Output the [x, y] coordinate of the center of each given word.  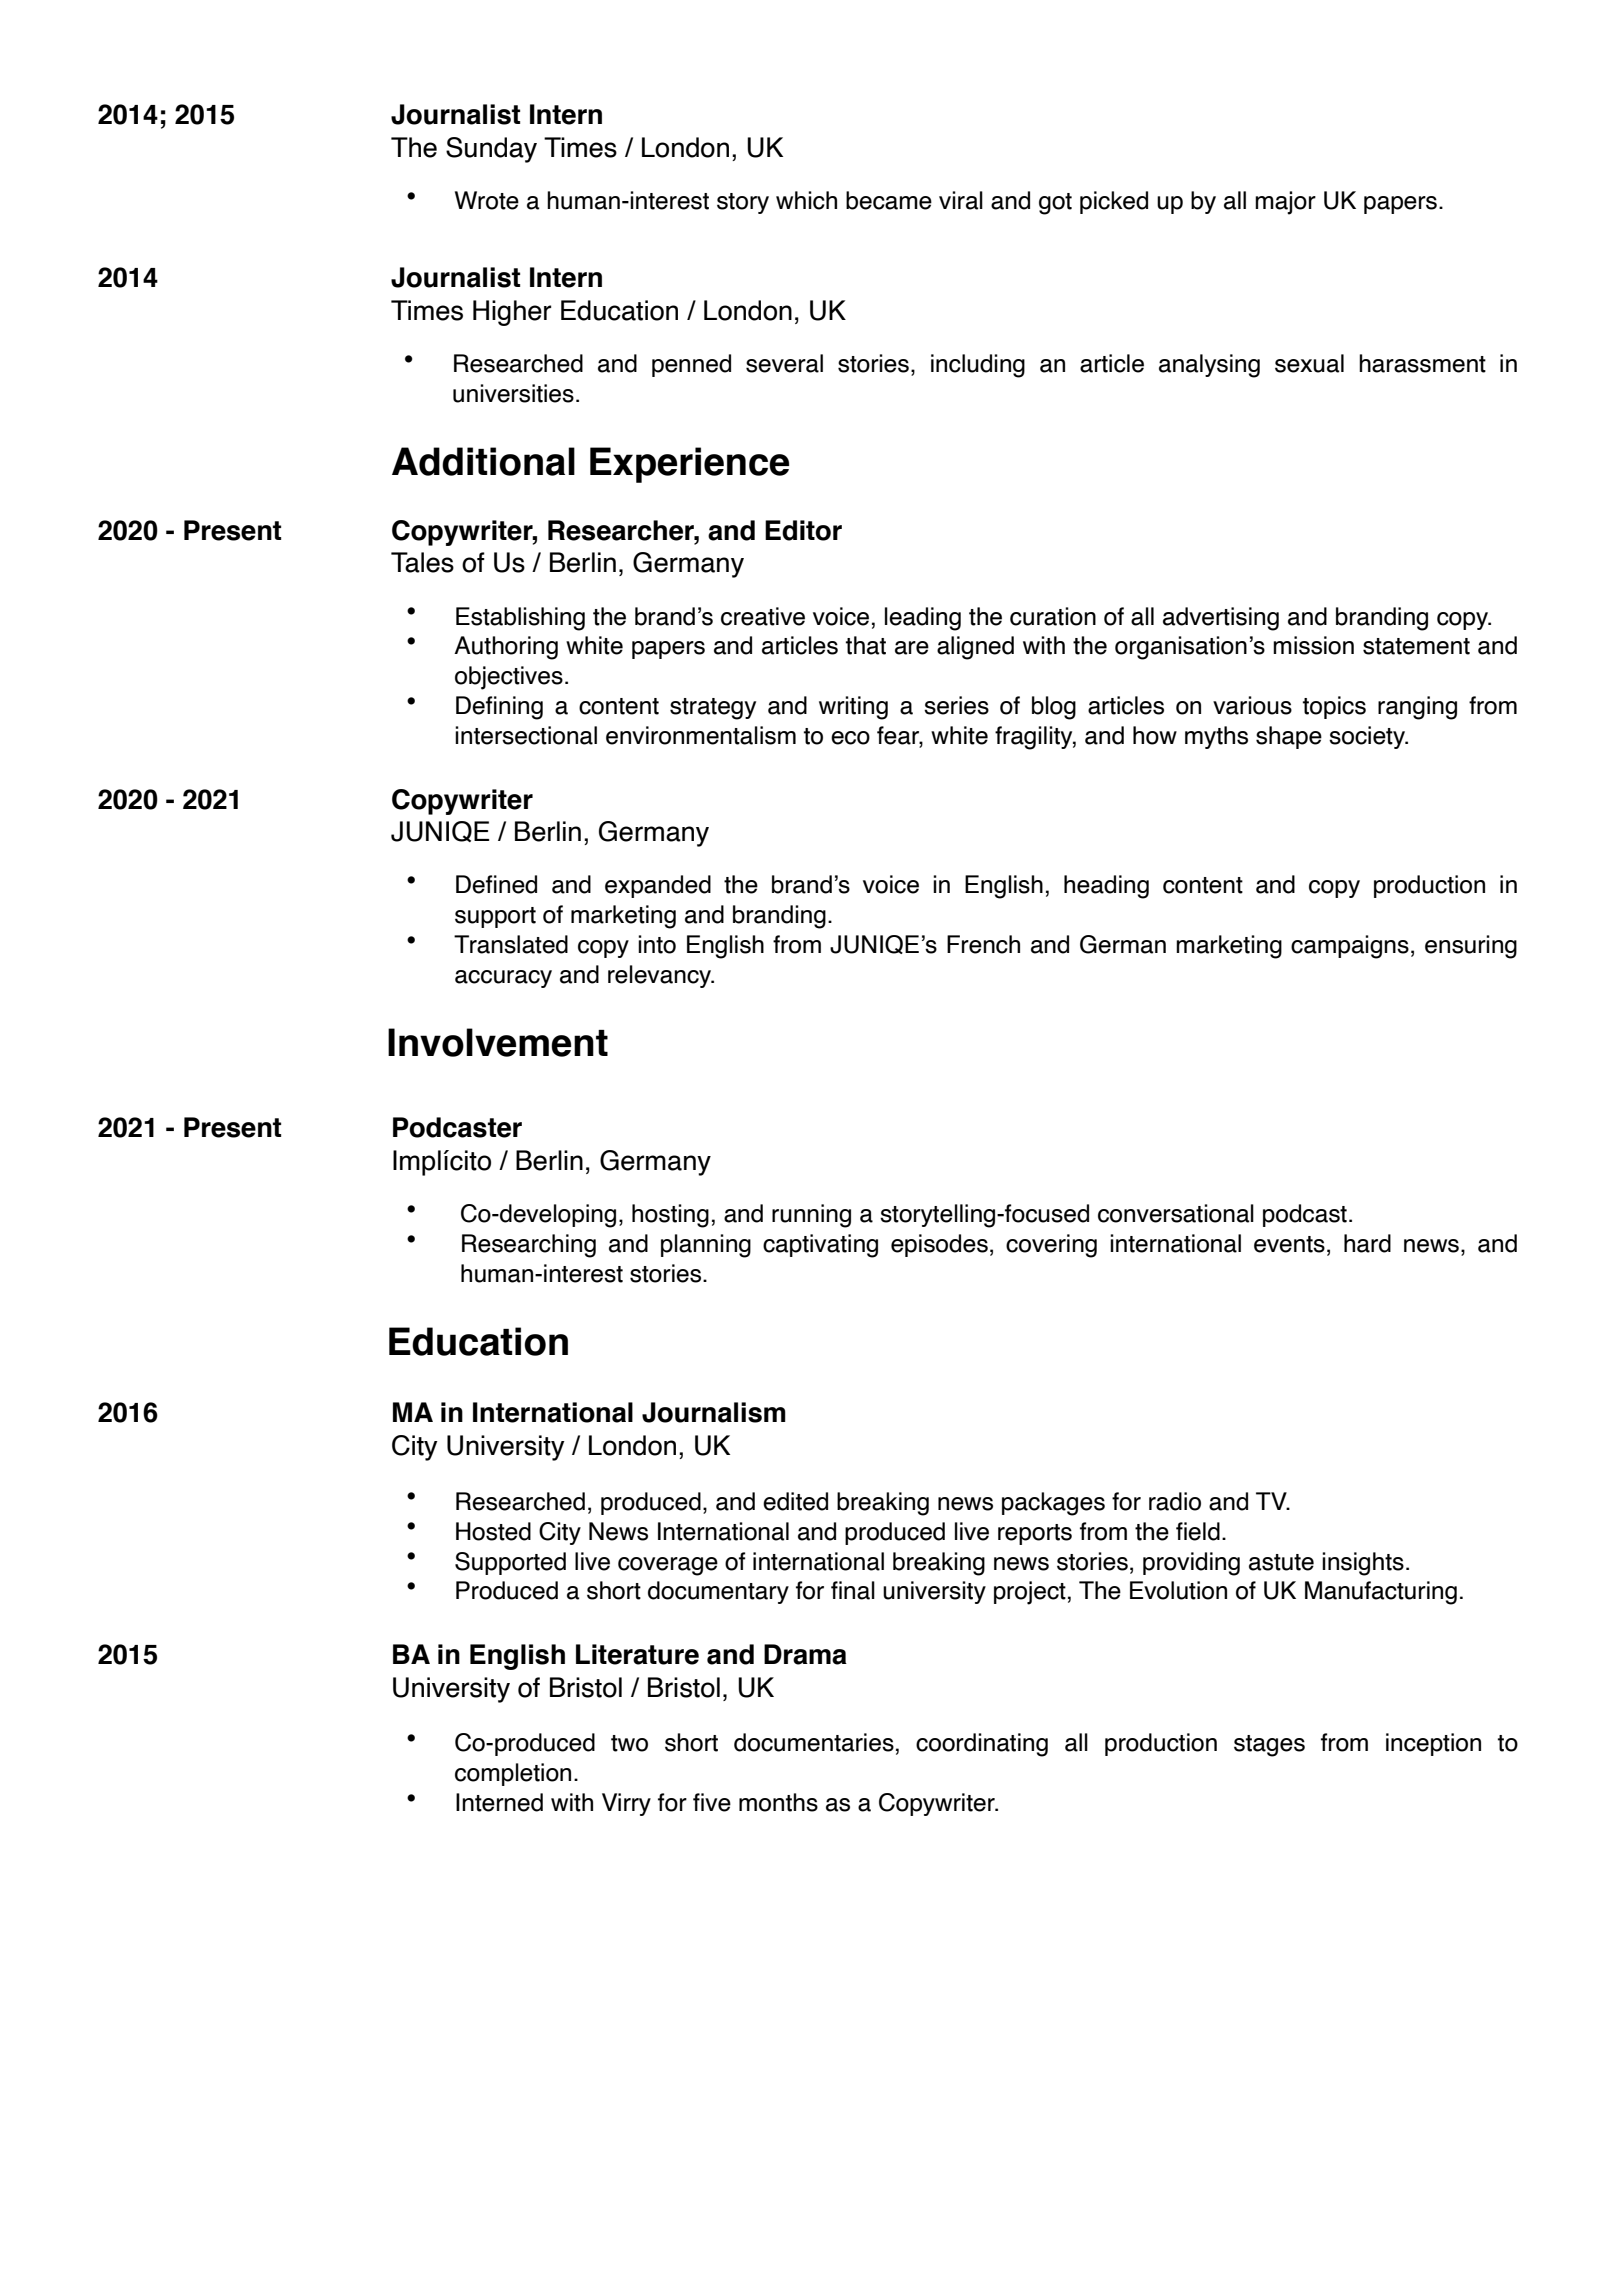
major [1285, 203]
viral [961, 200]
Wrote [487, 200]
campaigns [1350, 947]
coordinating [982, 1745]
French [983, 944]
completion [513, 1774]
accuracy [503, 979]
